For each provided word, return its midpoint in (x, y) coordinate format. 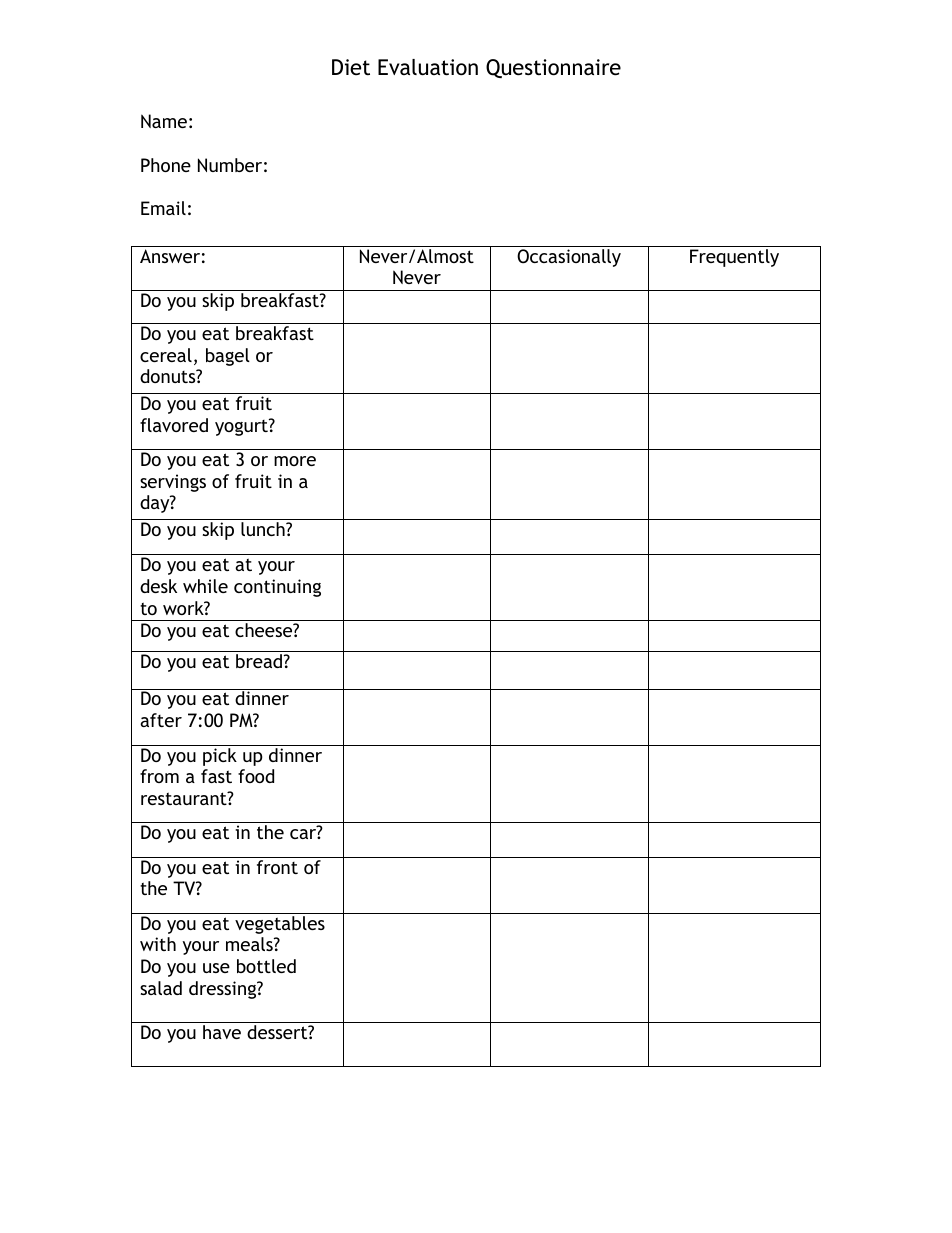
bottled (266, 966)
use (216, 968)
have (222, 1032)
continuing (277, 588)
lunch (264, 529)
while (205, 586)
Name (164, 121)
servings (173, 483)
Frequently (734, 258)
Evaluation (428, 67)
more (295, 461)
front (277, 867)
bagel (228, 357)
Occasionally (569, 258)
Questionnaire (553, 68)
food (256, 776)
